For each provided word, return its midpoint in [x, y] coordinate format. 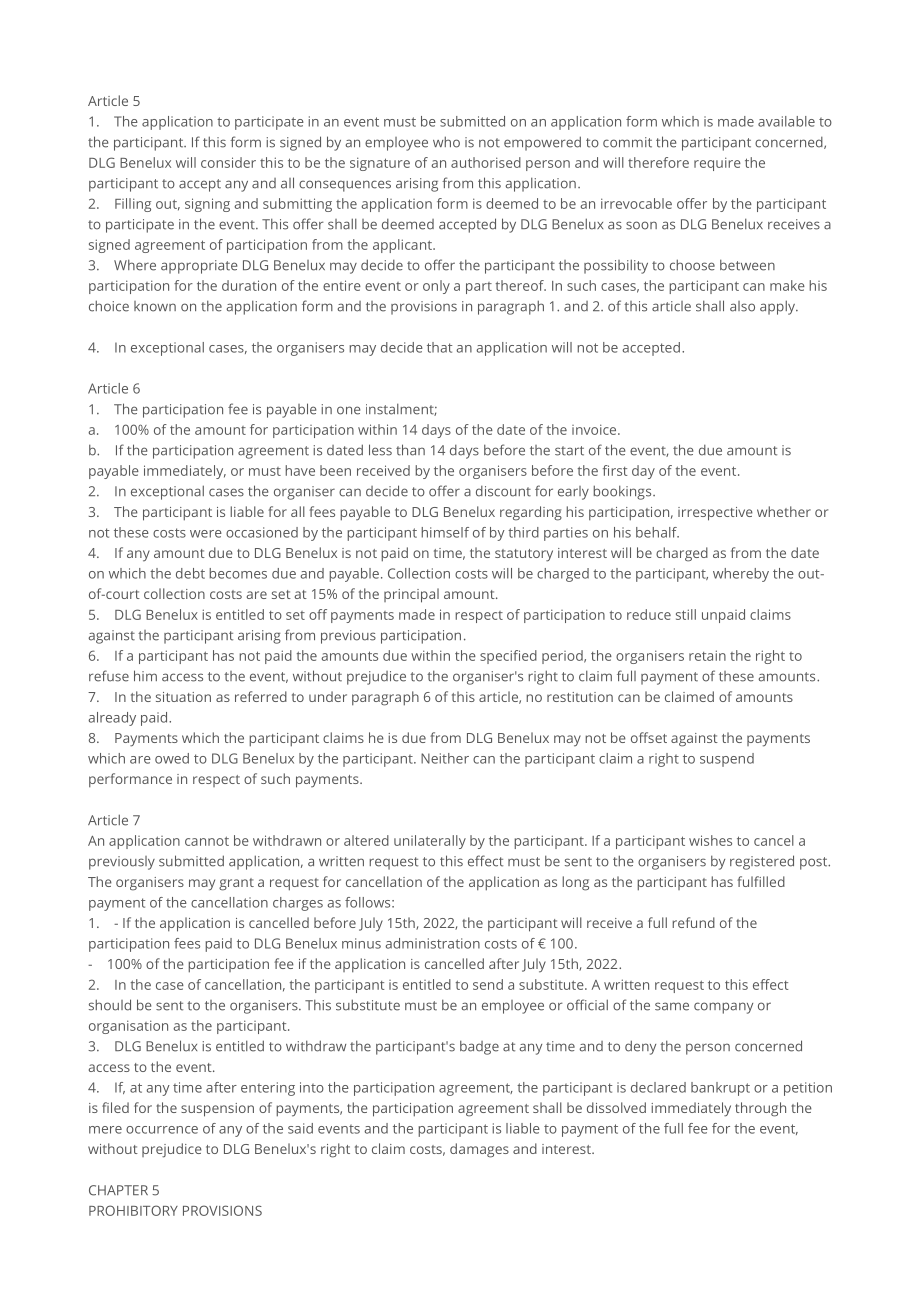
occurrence [162, 1130]
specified [508, 657]
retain [707, 655]
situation [183, 697]
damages [479, 1150]
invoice [595, 429]
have [300, 470]
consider [228, 162]
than [410, 450]
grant [236, 884]
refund [693, 922]
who [446, 142]
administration [432, 943]
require [717, 164]
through [760, 1109]
